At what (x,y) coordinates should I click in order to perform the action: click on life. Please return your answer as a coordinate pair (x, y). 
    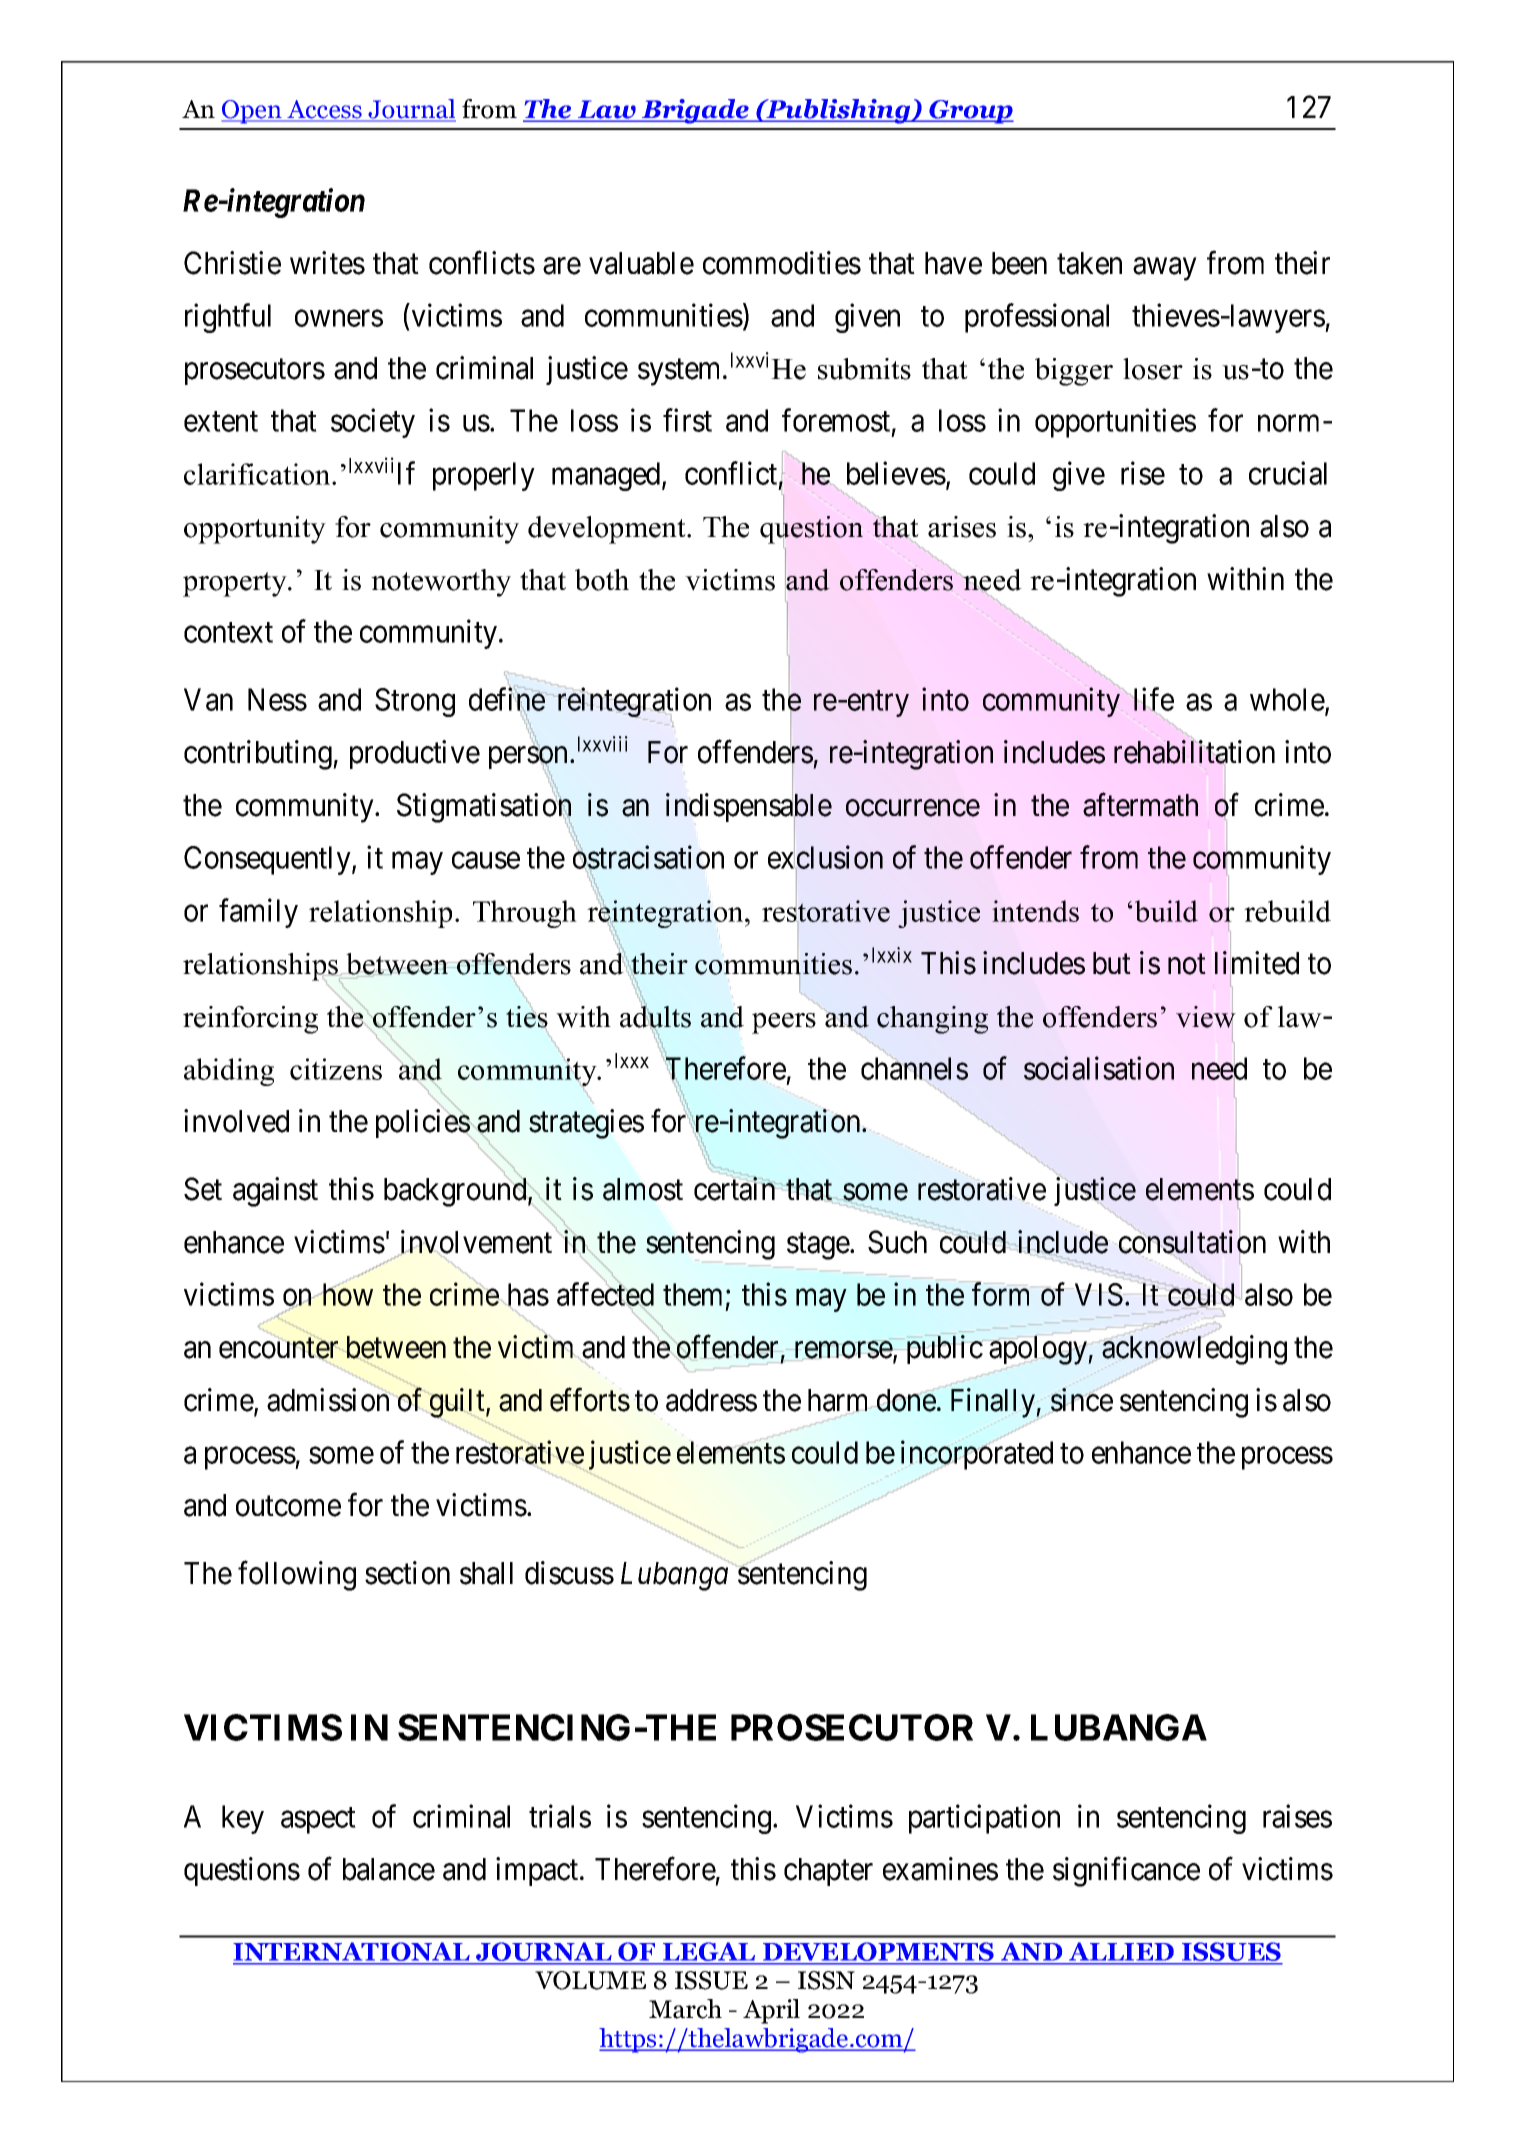
    Looking at the image, I should click on (1152, 701).
